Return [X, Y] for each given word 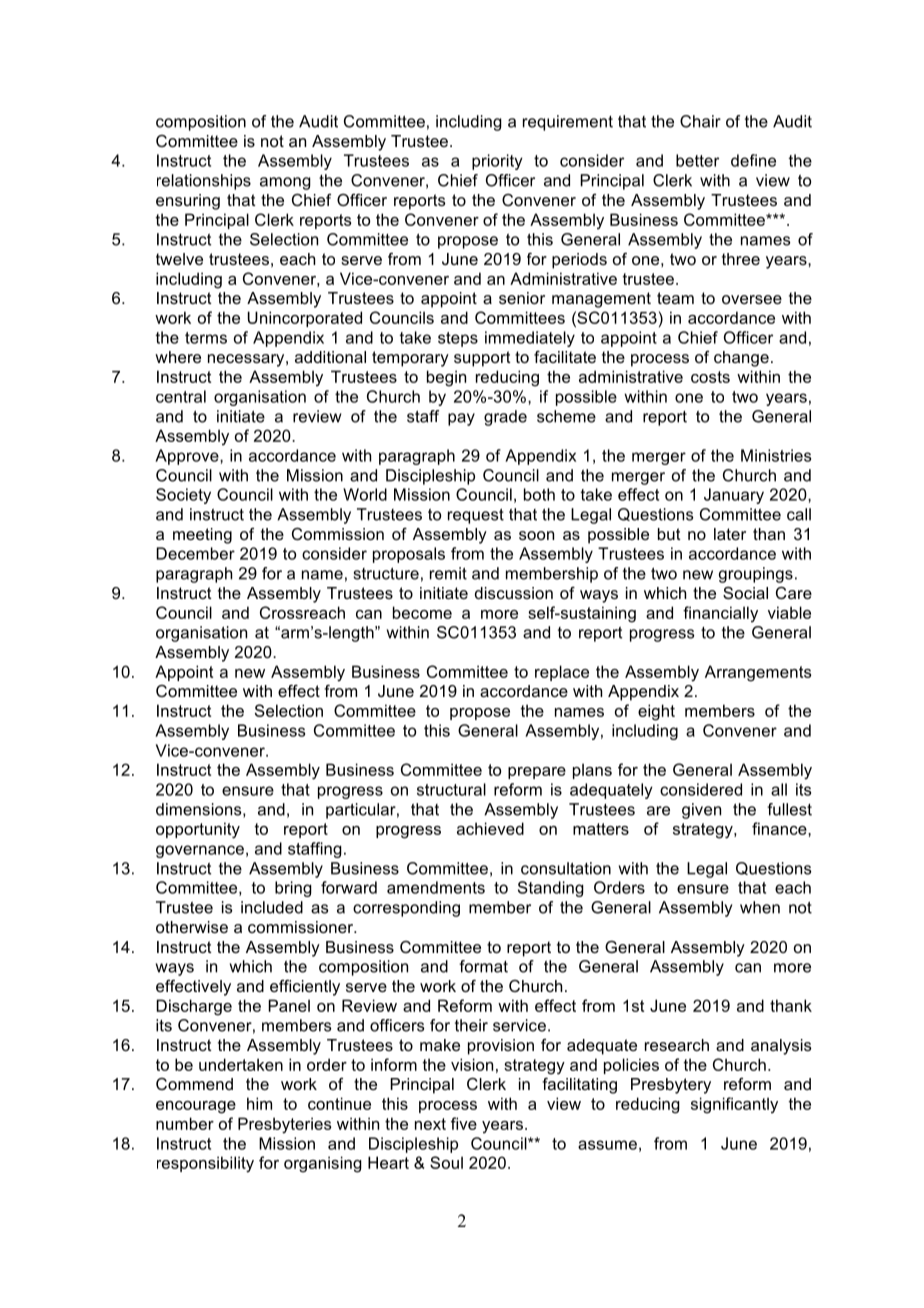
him [259, 1103]
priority [497, 162]
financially [720, 614]
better [697, 160]
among [285, 183]
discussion [514, 593]
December [195, 553]
